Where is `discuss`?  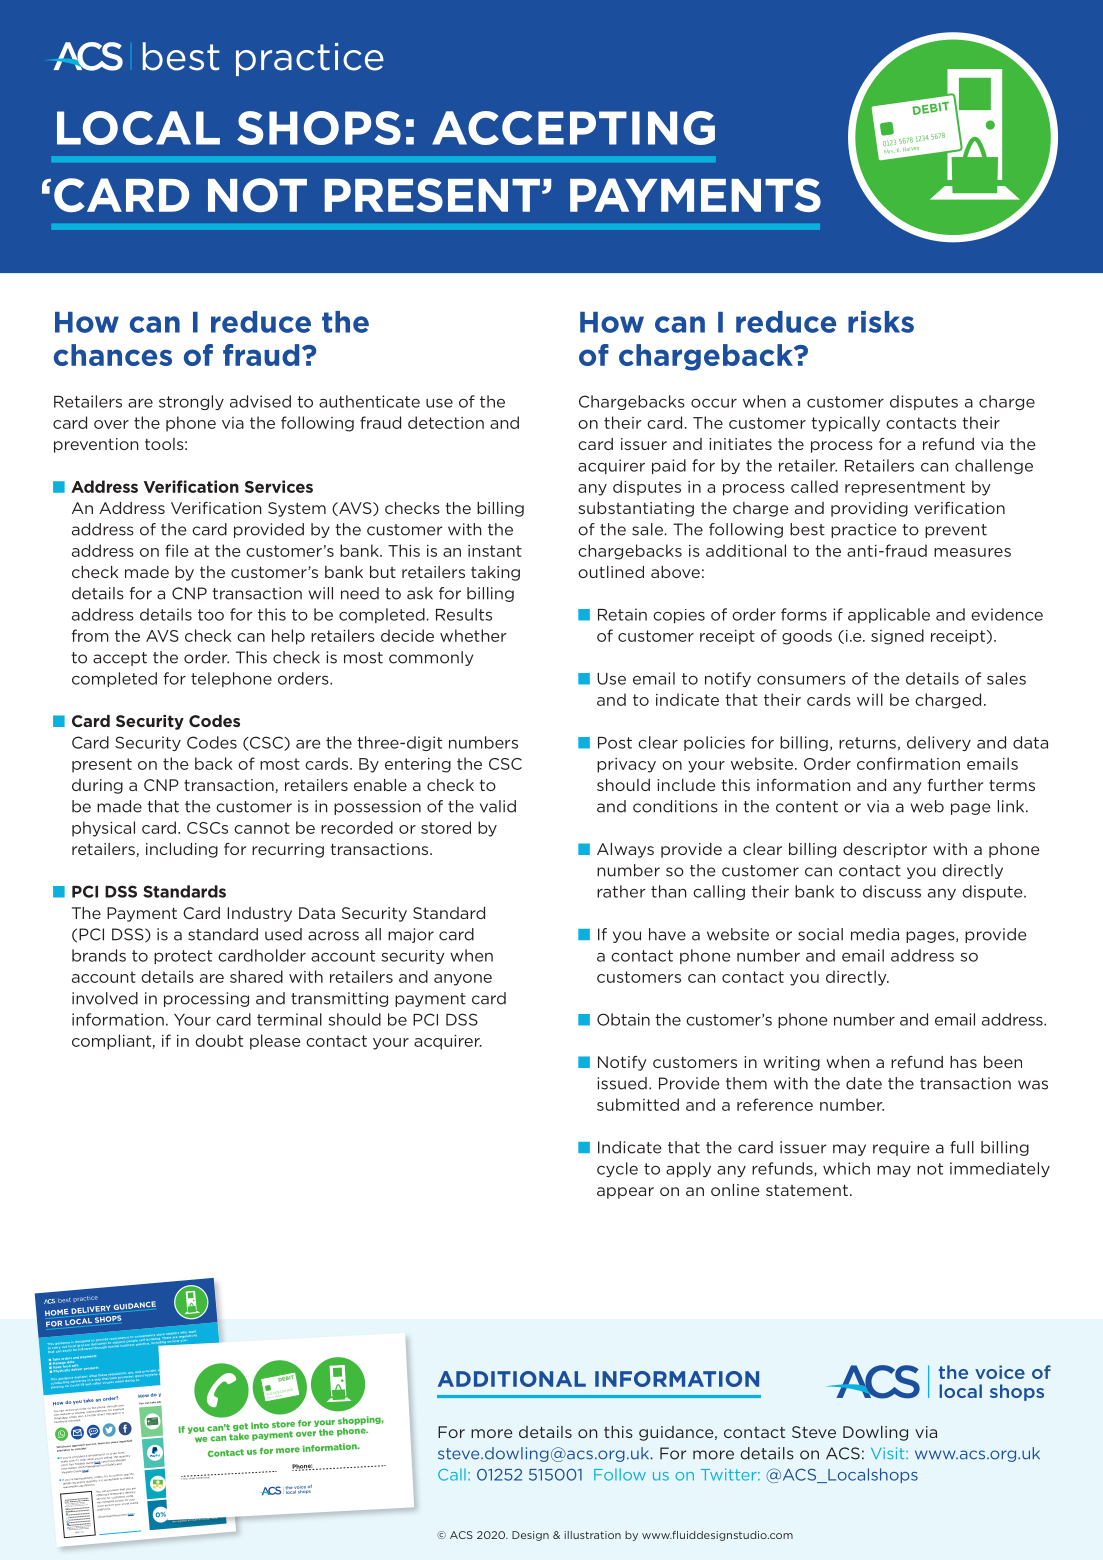
discuss is located at coordinates (892, 891).
